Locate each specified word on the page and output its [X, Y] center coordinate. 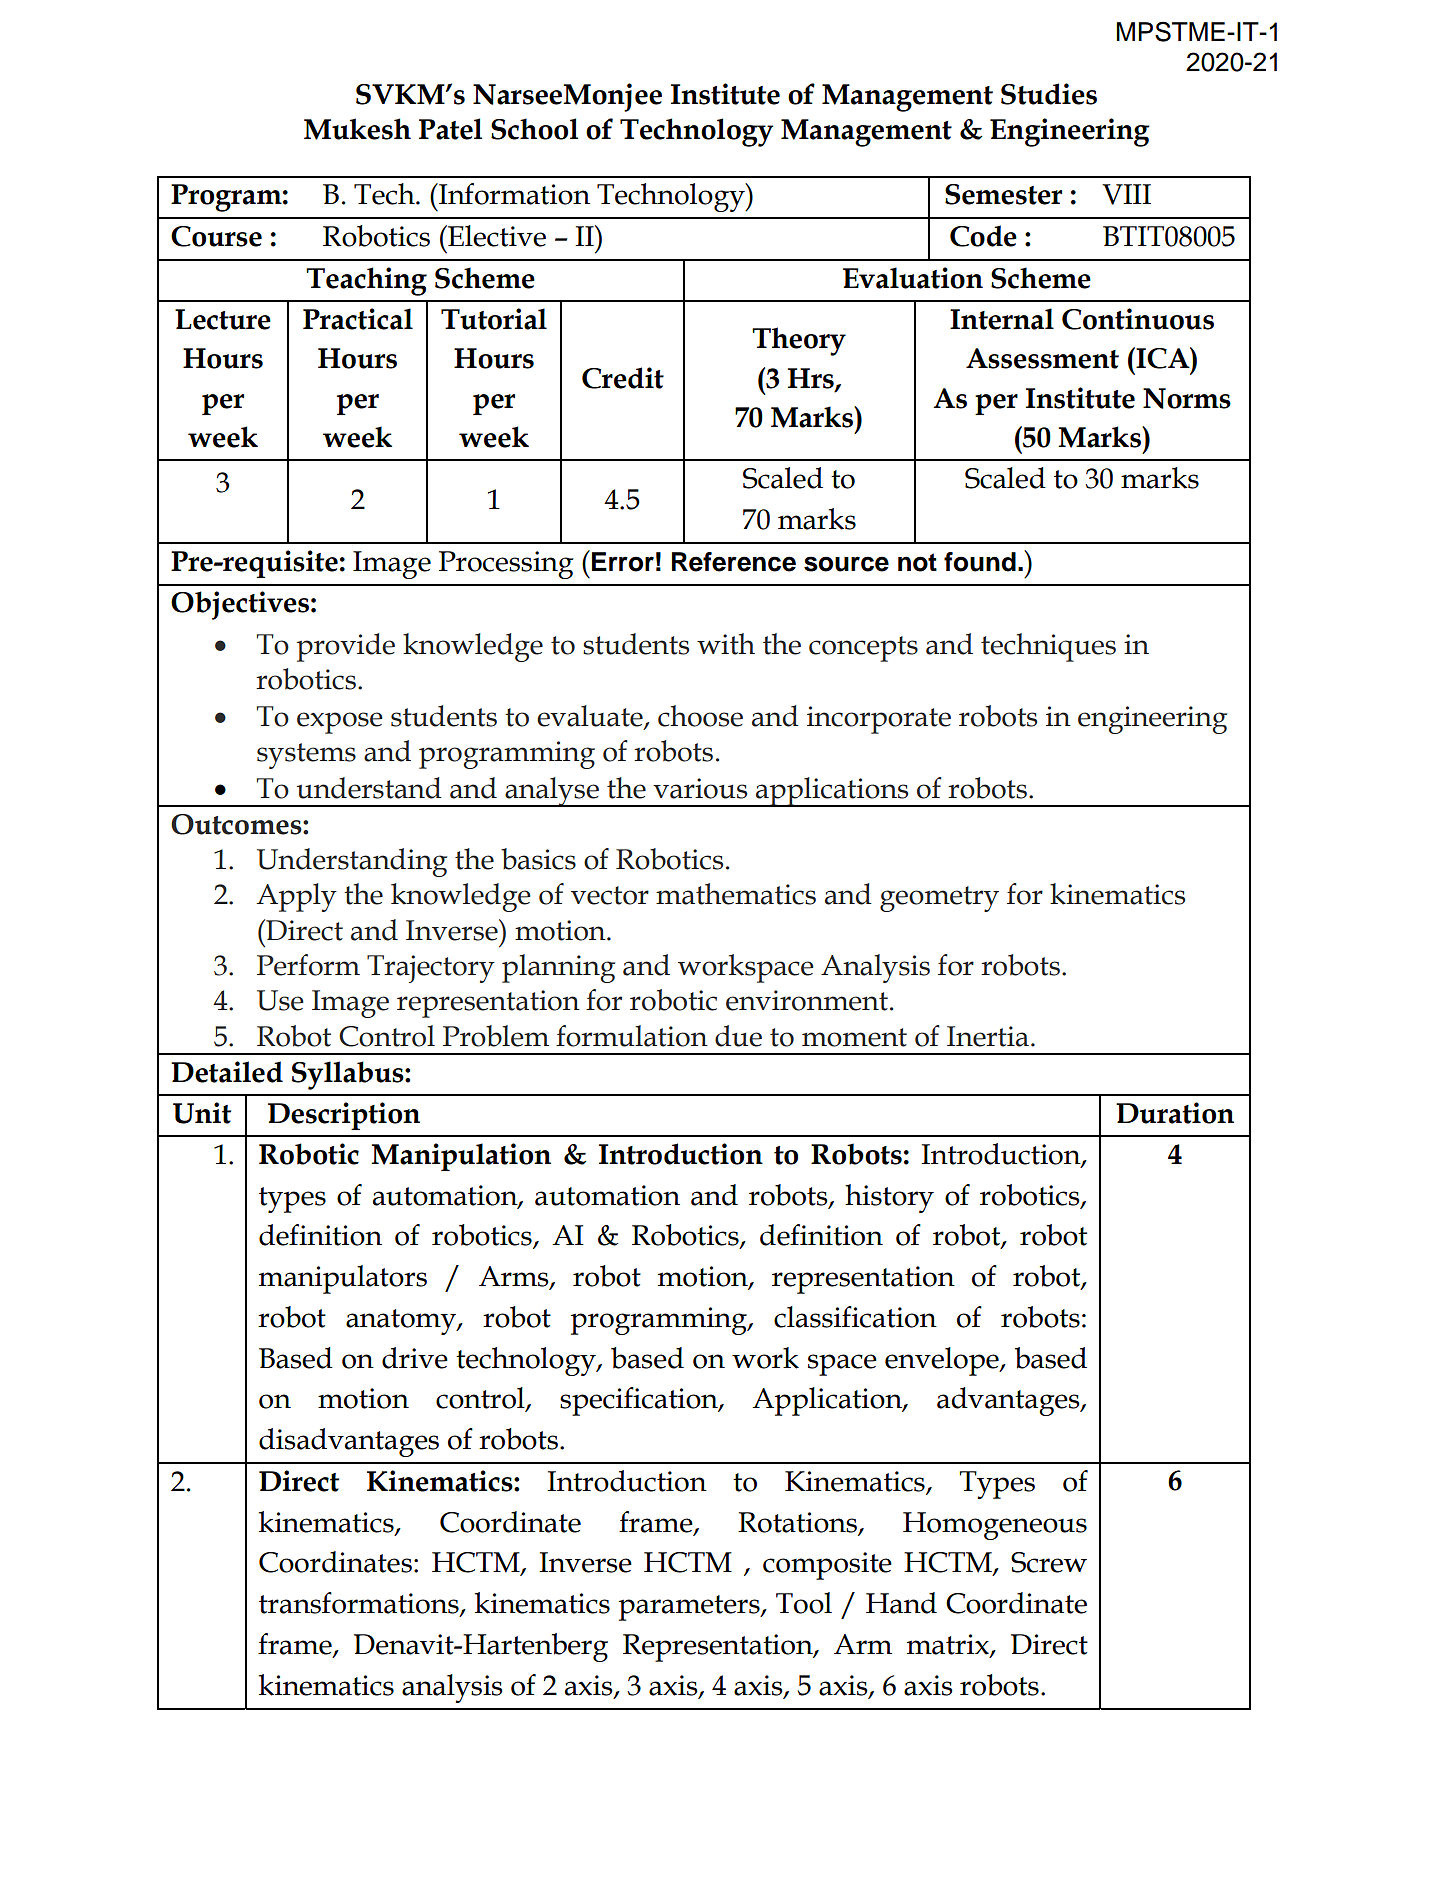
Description [344, 1116]
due [738, 1036]
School [534, 129]
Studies [1049, 94]
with [726, 644]
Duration [1175, 1113]
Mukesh [357, 129]
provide [346, 647]
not [917, 562]
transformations [360, 1604]
